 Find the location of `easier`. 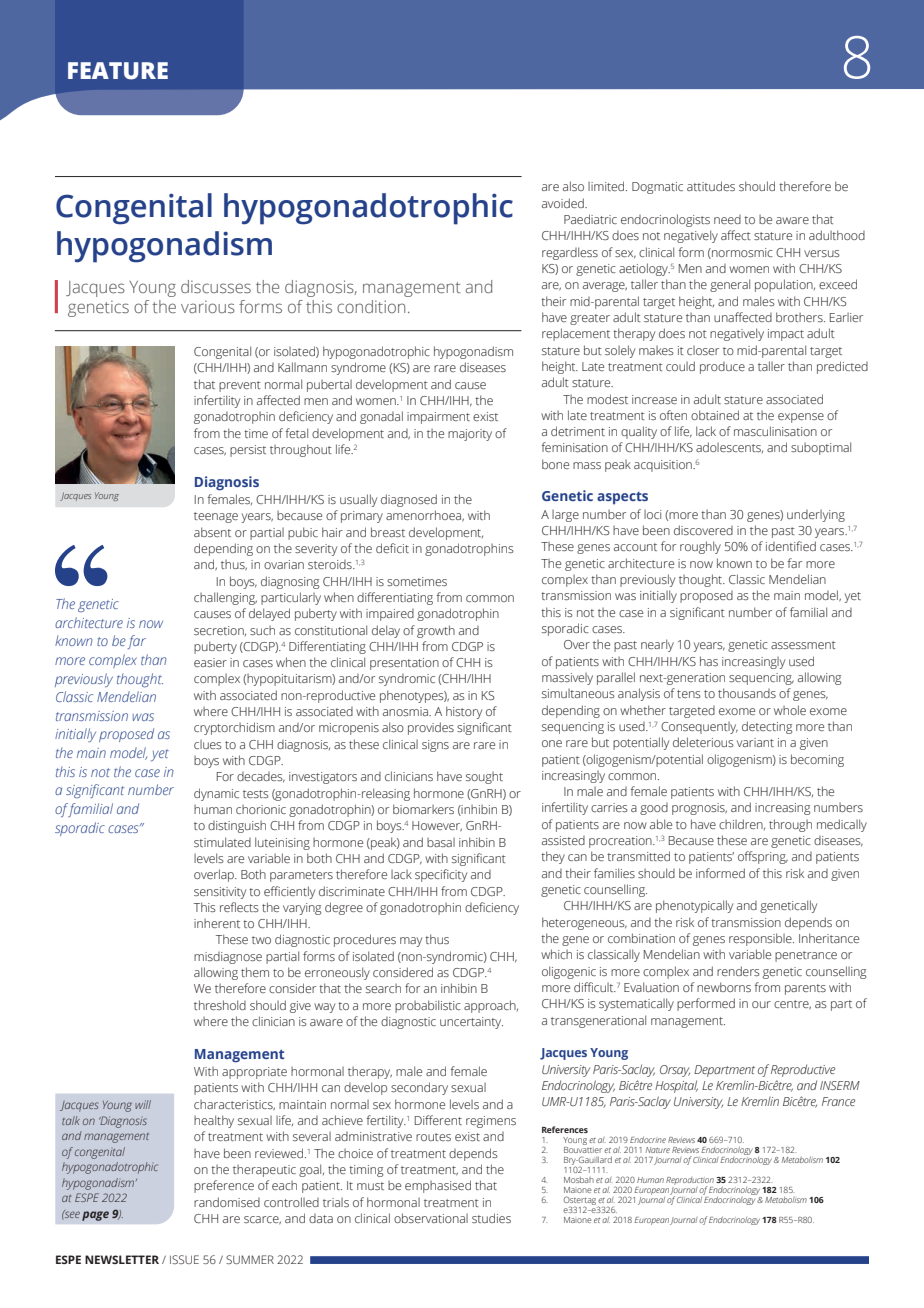

easier is located at coordinates (210, 662).
